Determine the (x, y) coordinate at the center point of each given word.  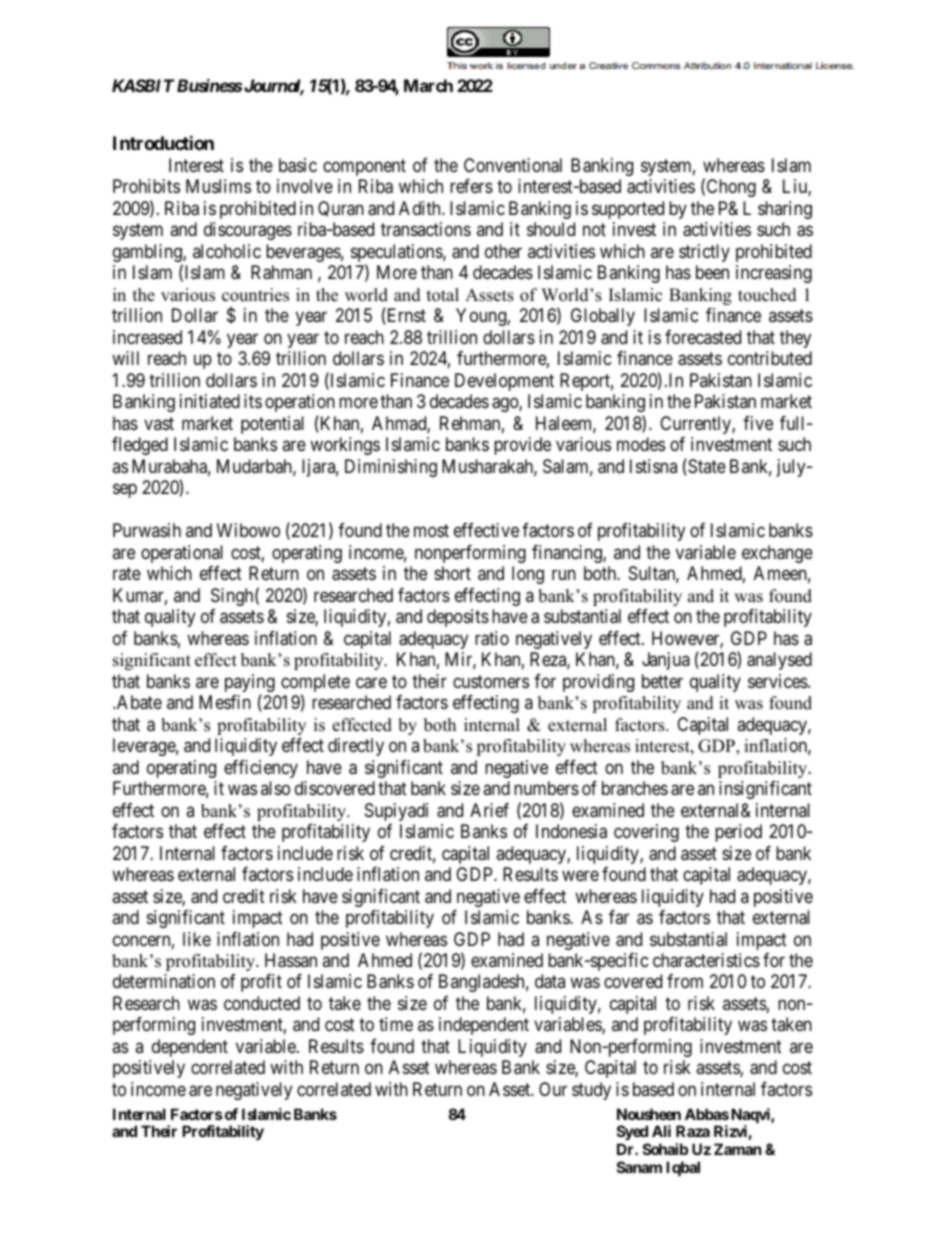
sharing (785, 210)
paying (250, 684)
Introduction (163, 143)
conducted (262, 1003)
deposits (458, 618)
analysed (779, 661)
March (428, 85)
